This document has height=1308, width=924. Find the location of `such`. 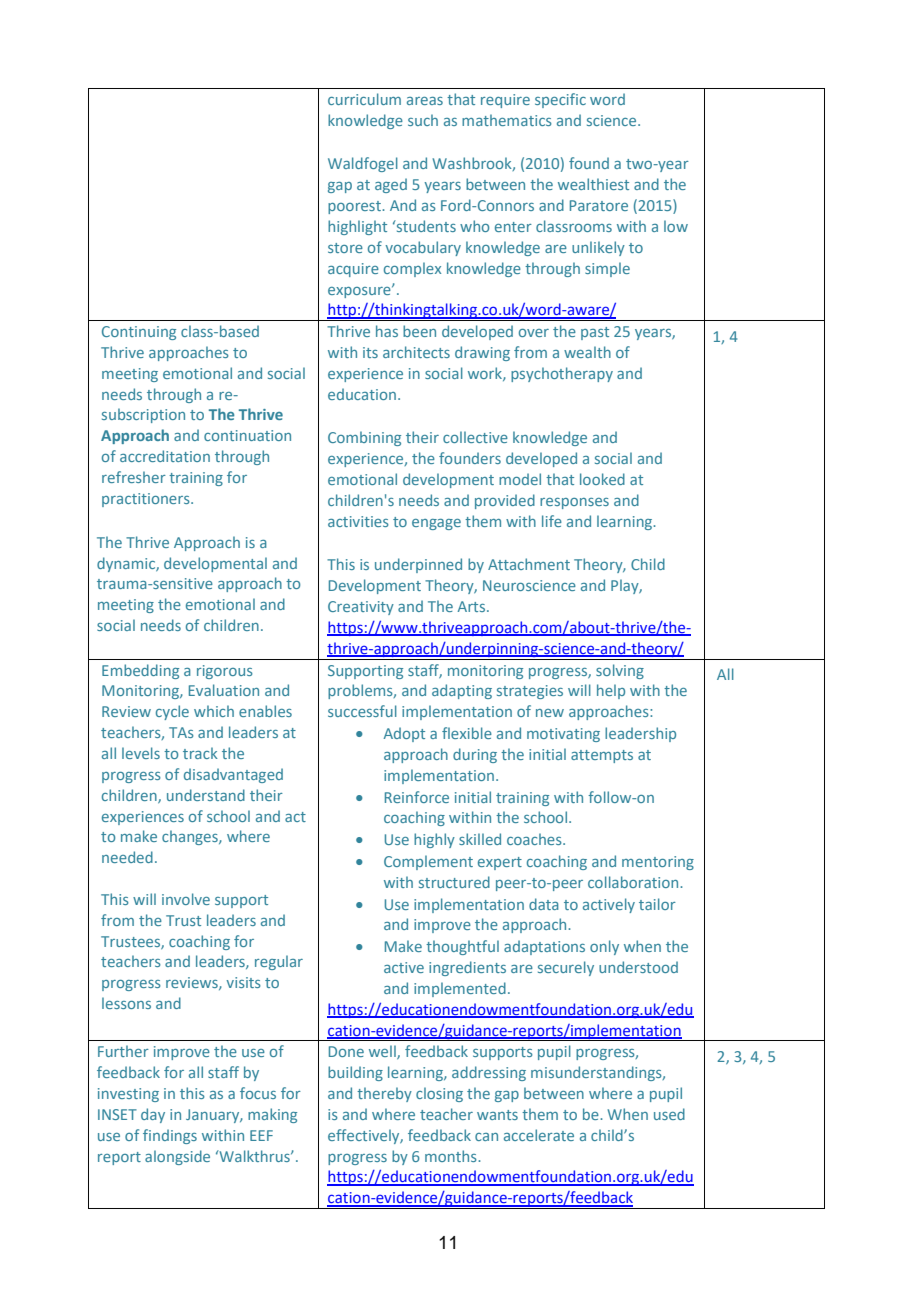

such is located at coordinates (423, 120).
